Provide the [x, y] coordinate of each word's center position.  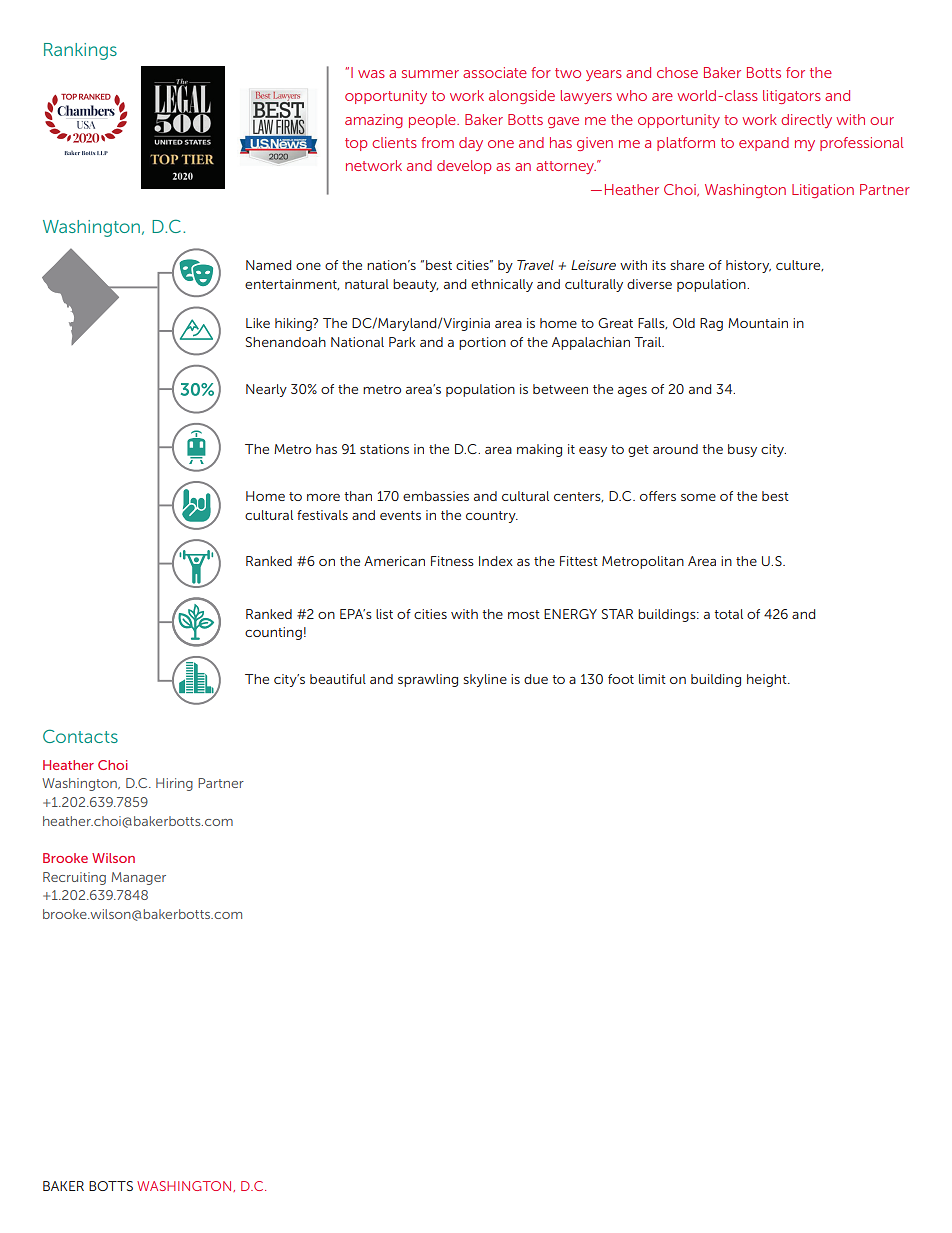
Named [268, 265]
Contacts [80, 736]
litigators [792, 97]
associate [495, 72]
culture [799, 265]
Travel [535, 265]
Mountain [758, 323]
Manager [139, 878]
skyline [485, 680]
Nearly [266, 390]
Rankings [80, 51]
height [768, 680]
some [698, 497]
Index [496, 561]
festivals [322, 515]
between [560, 389]
